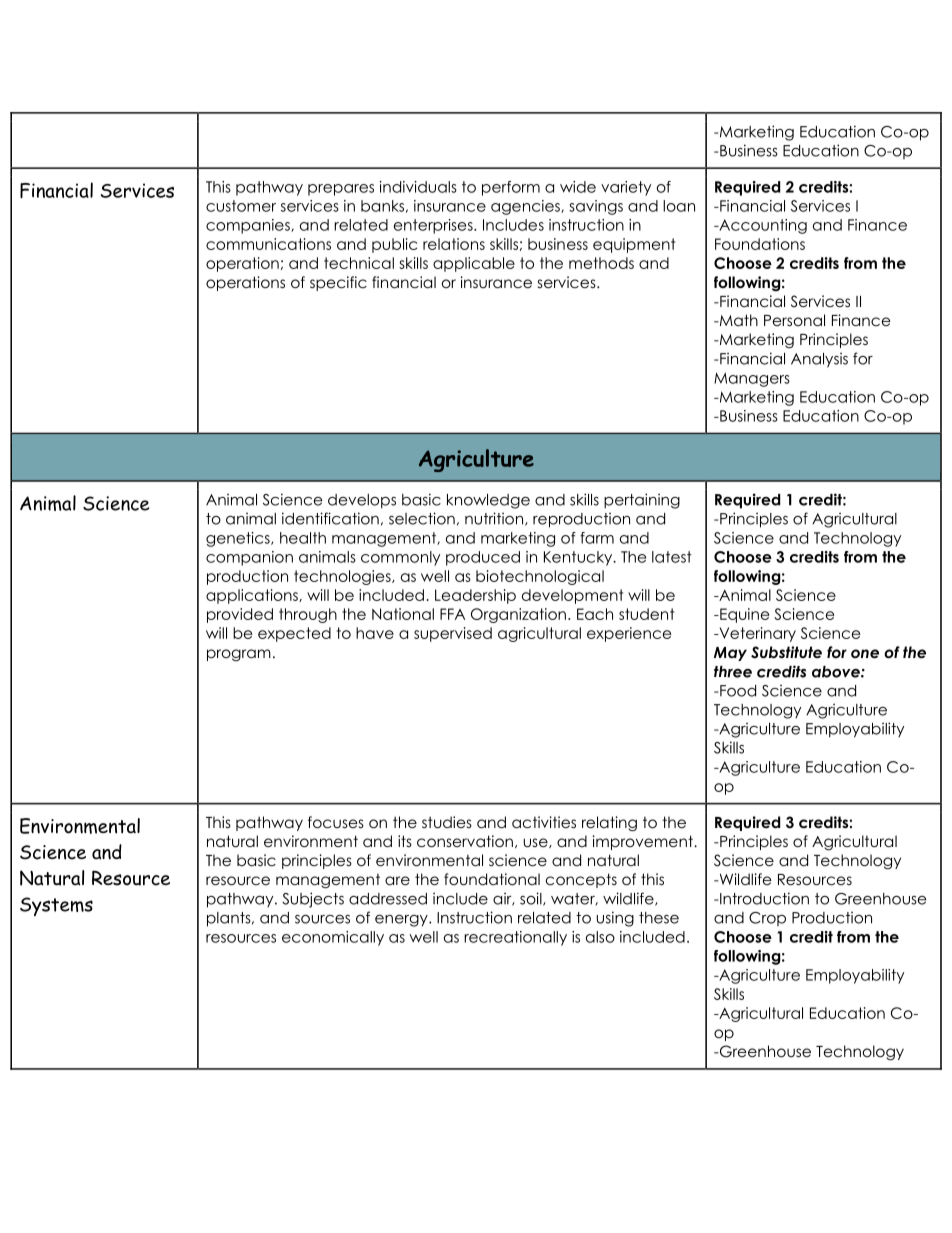  I want to click on enterprises, so click(434, 226).
